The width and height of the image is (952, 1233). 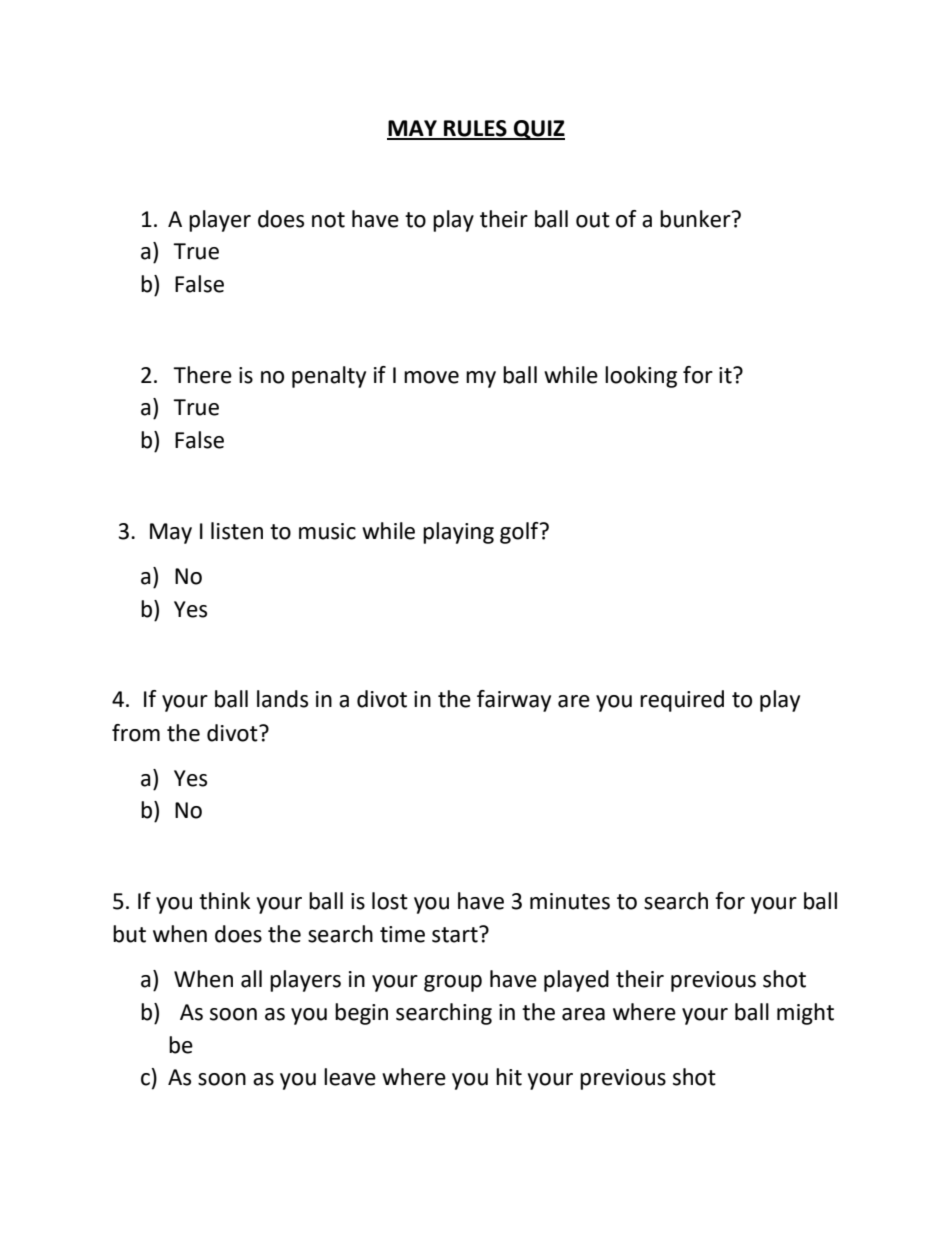 What do you see at coordinates (350, 1077) in the image?
I see `leave` at bounding box center [350, 1077].
